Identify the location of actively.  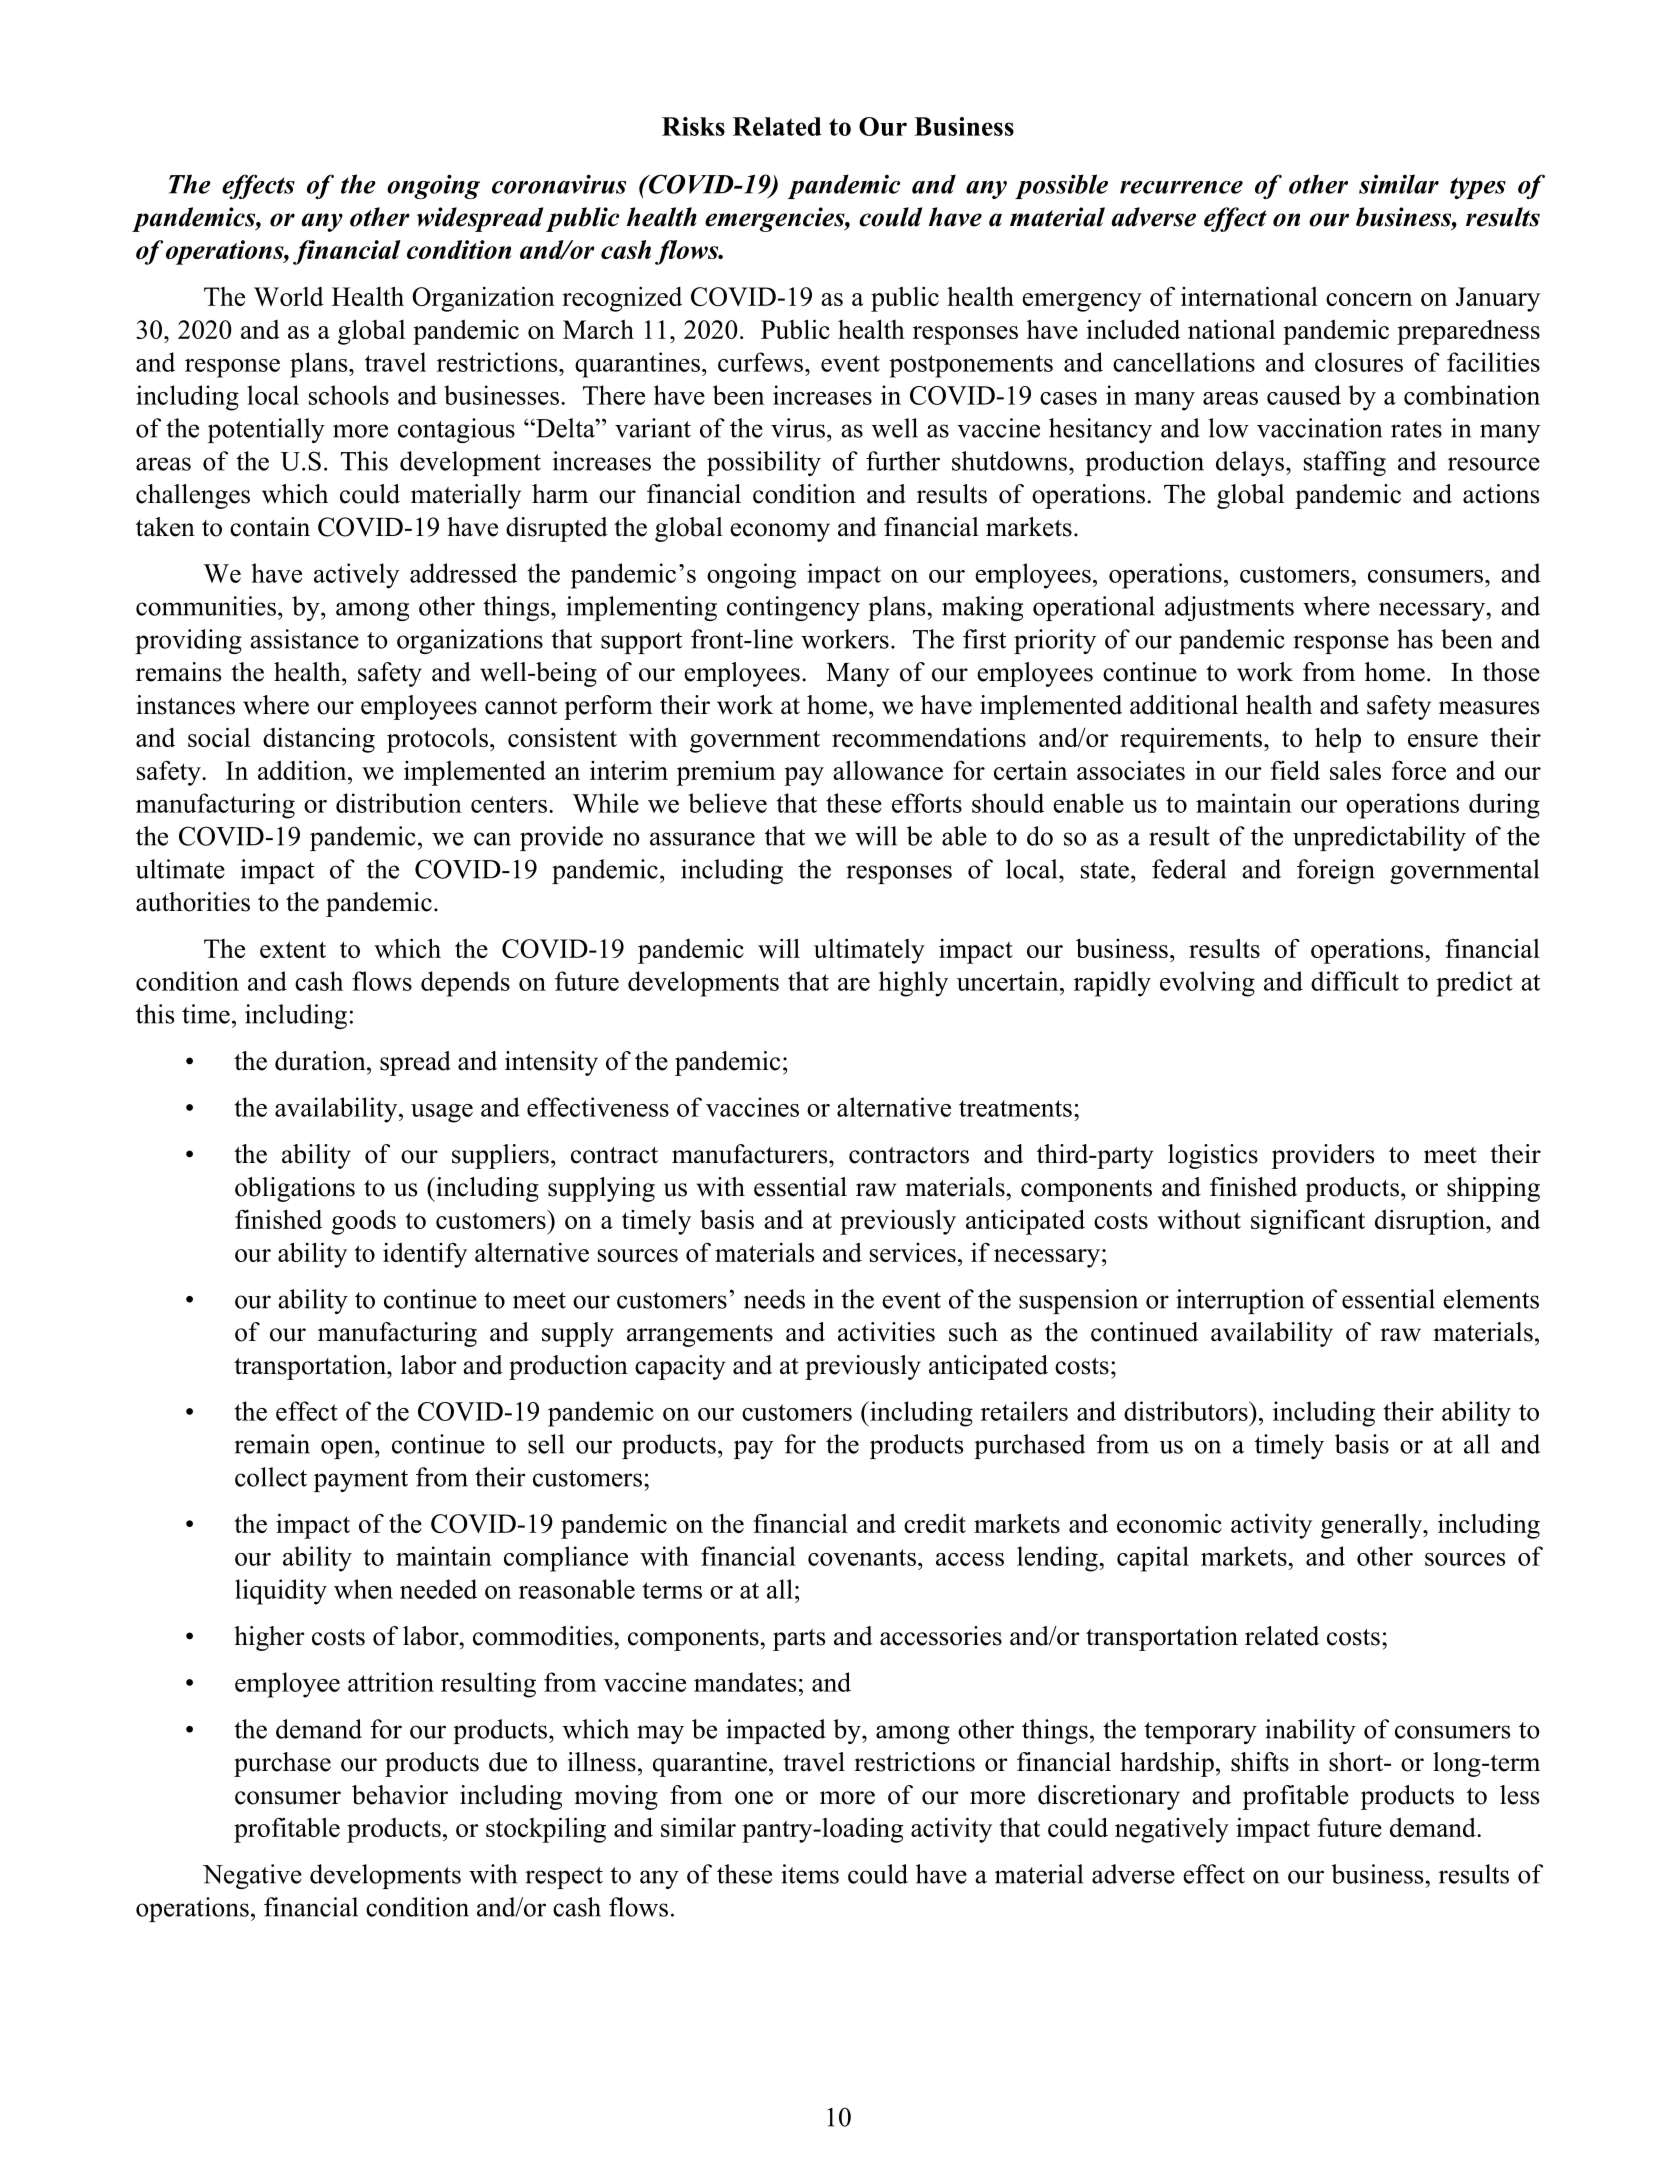
(356, 576).
